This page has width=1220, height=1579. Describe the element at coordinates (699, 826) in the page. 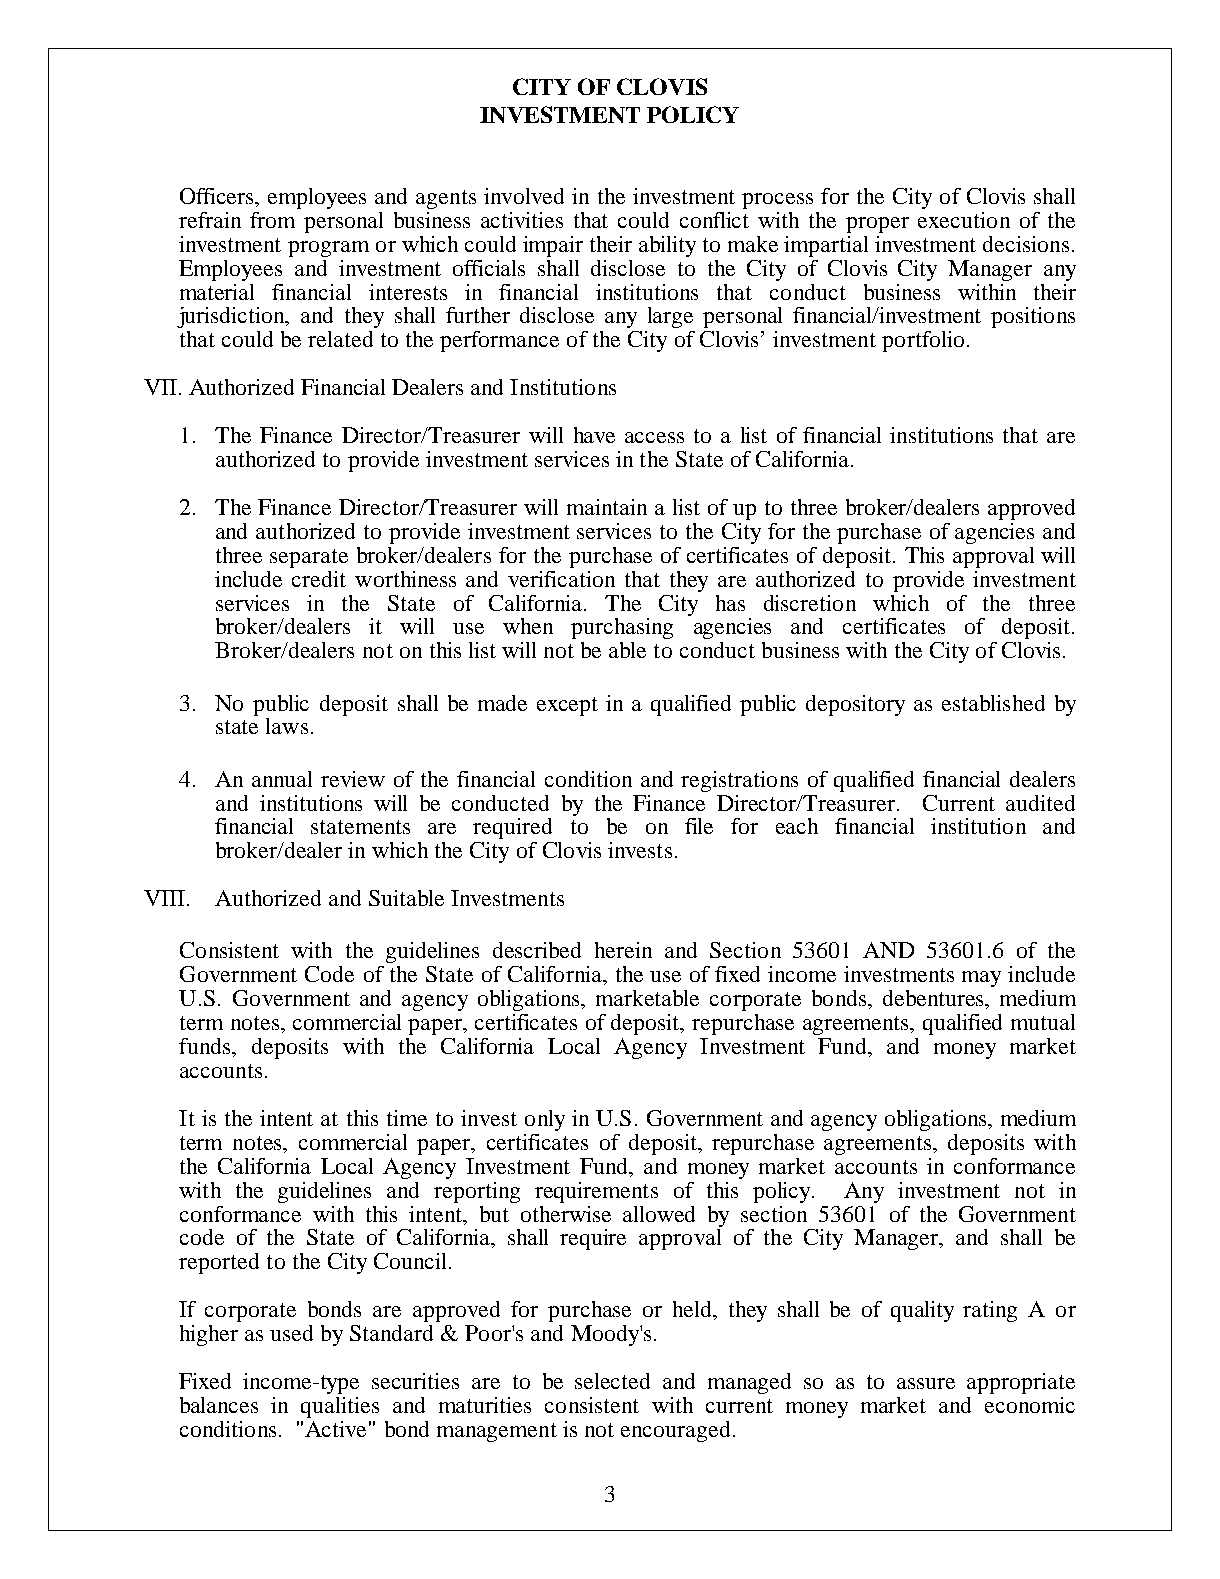

I see `file` at that location.
